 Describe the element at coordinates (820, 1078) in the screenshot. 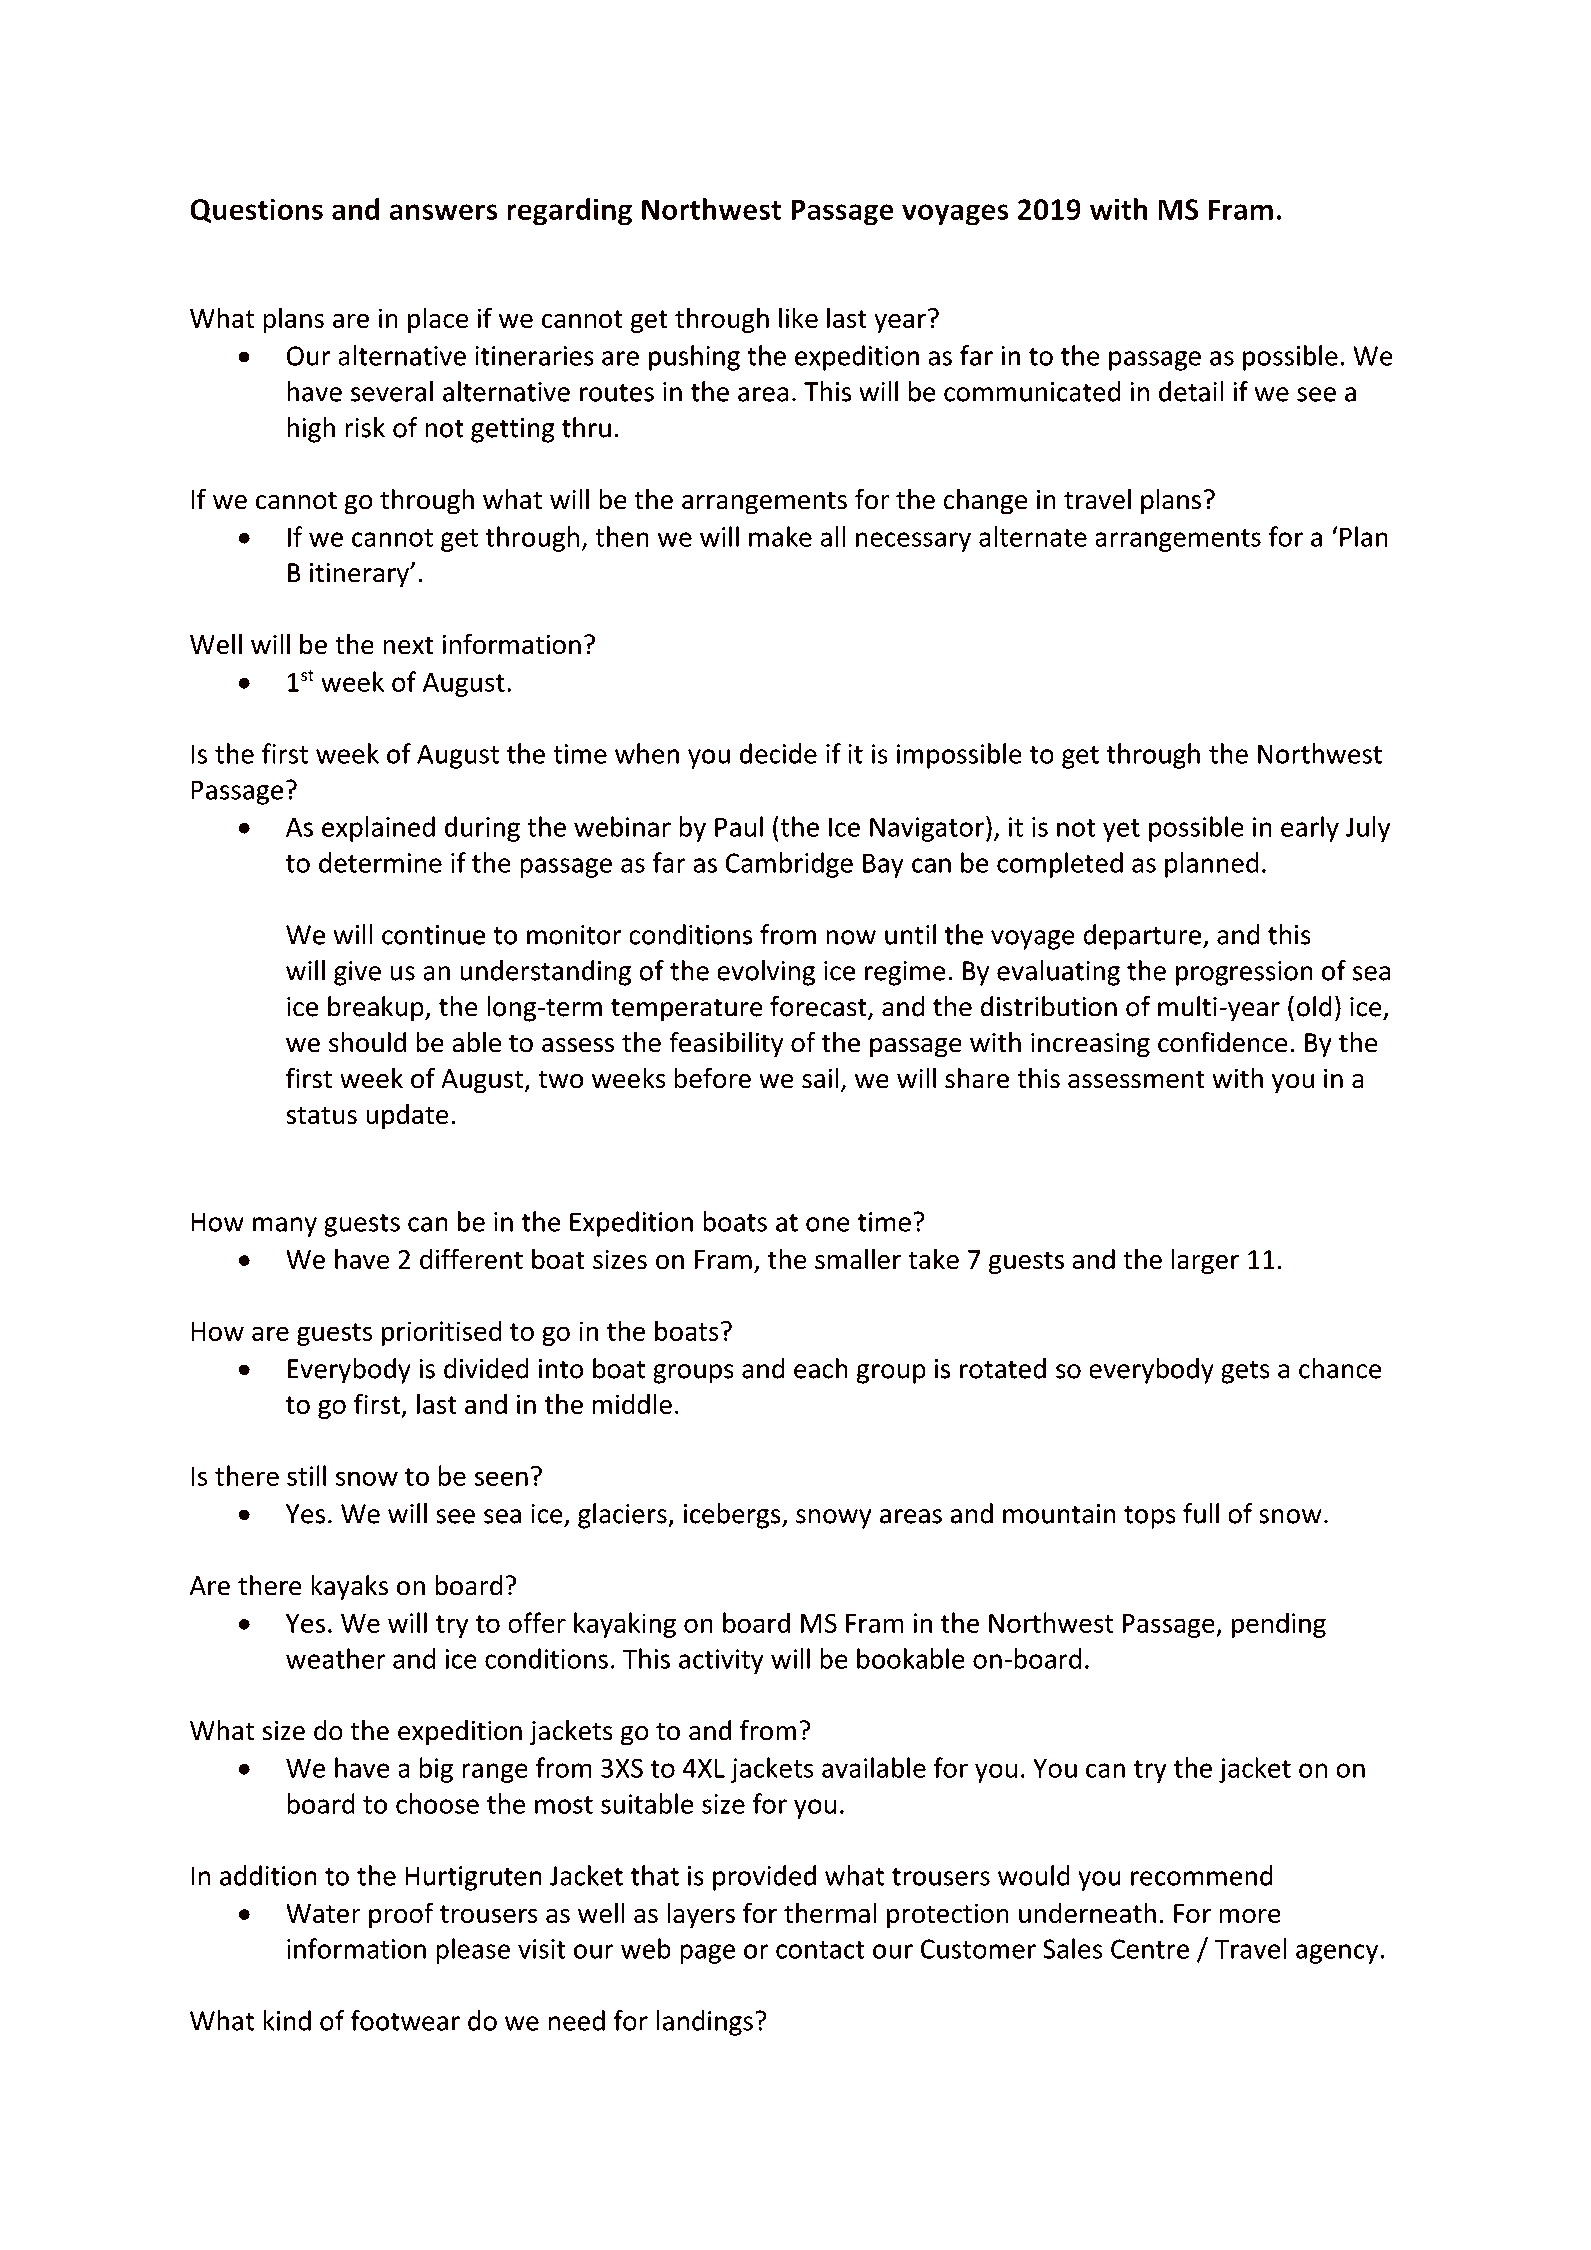

I see `sail` at that location.
